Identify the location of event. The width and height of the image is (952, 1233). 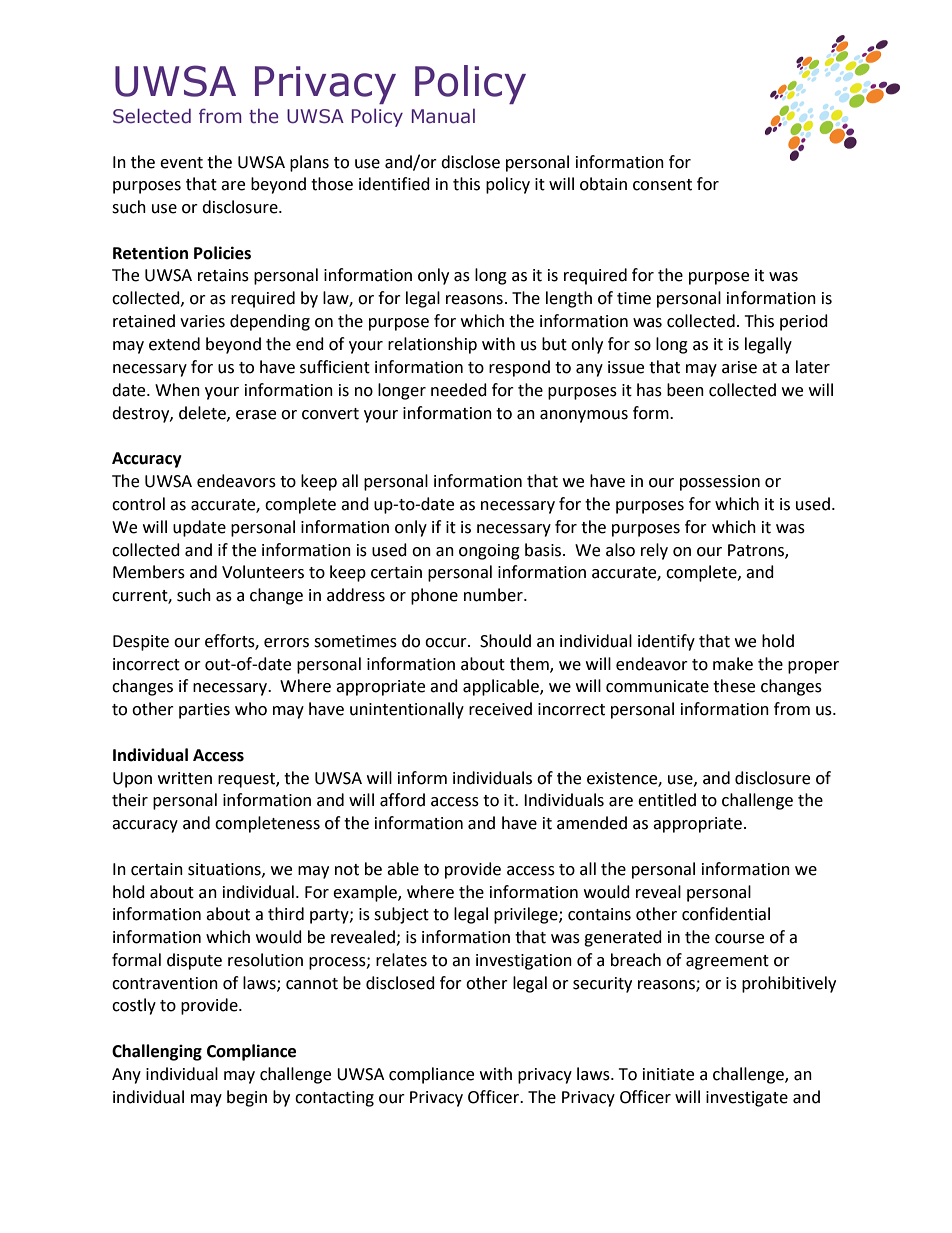
(181, 163).
